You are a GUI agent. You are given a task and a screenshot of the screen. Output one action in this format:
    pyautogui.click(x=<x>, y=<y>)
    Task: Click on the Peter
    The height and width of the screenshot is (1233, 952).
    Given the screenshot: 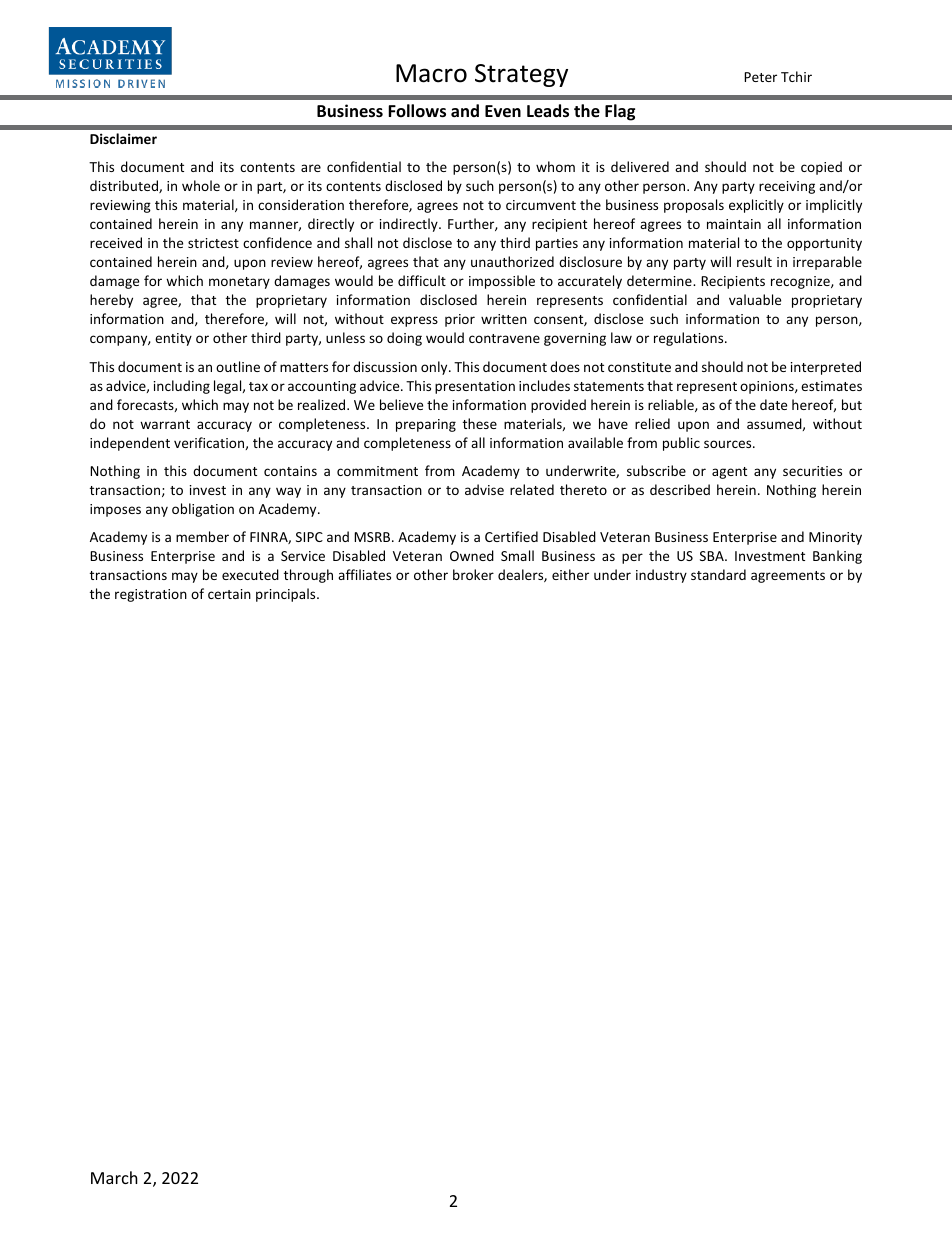 What is the action you would take?
    pyautogui.click(x=760, y=77)
